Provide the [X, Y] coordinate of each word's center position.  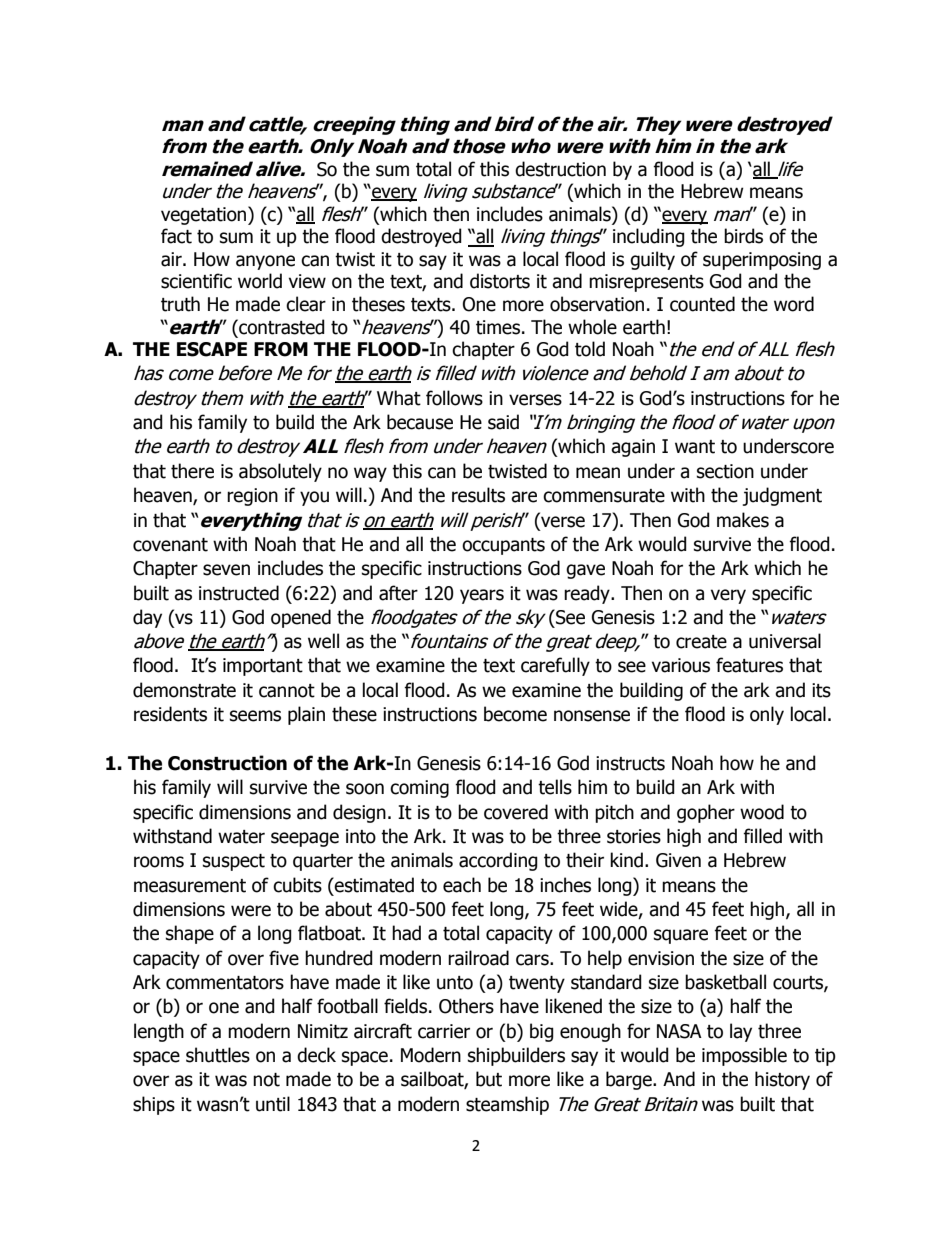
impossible [744, 1056]
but [489, 1079]
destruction [560, 169]
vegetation [205, 215]
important [263, 667]
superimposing [762, 261]
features [749, 665]
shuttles [218, 1055]
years [482, 596]
